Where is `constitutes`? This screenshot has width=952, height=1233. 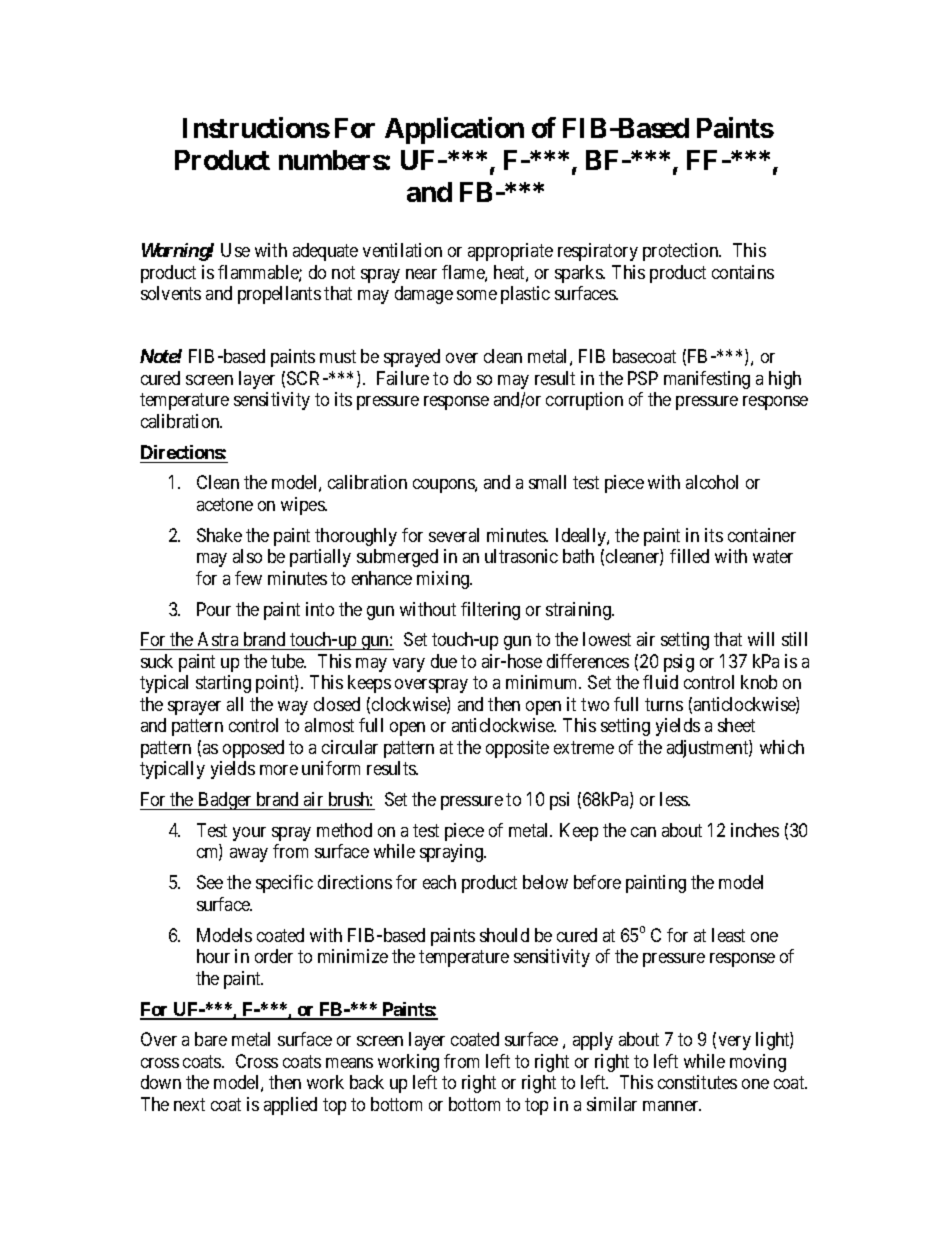 constitutes is located at coordinates (697, 1082).
